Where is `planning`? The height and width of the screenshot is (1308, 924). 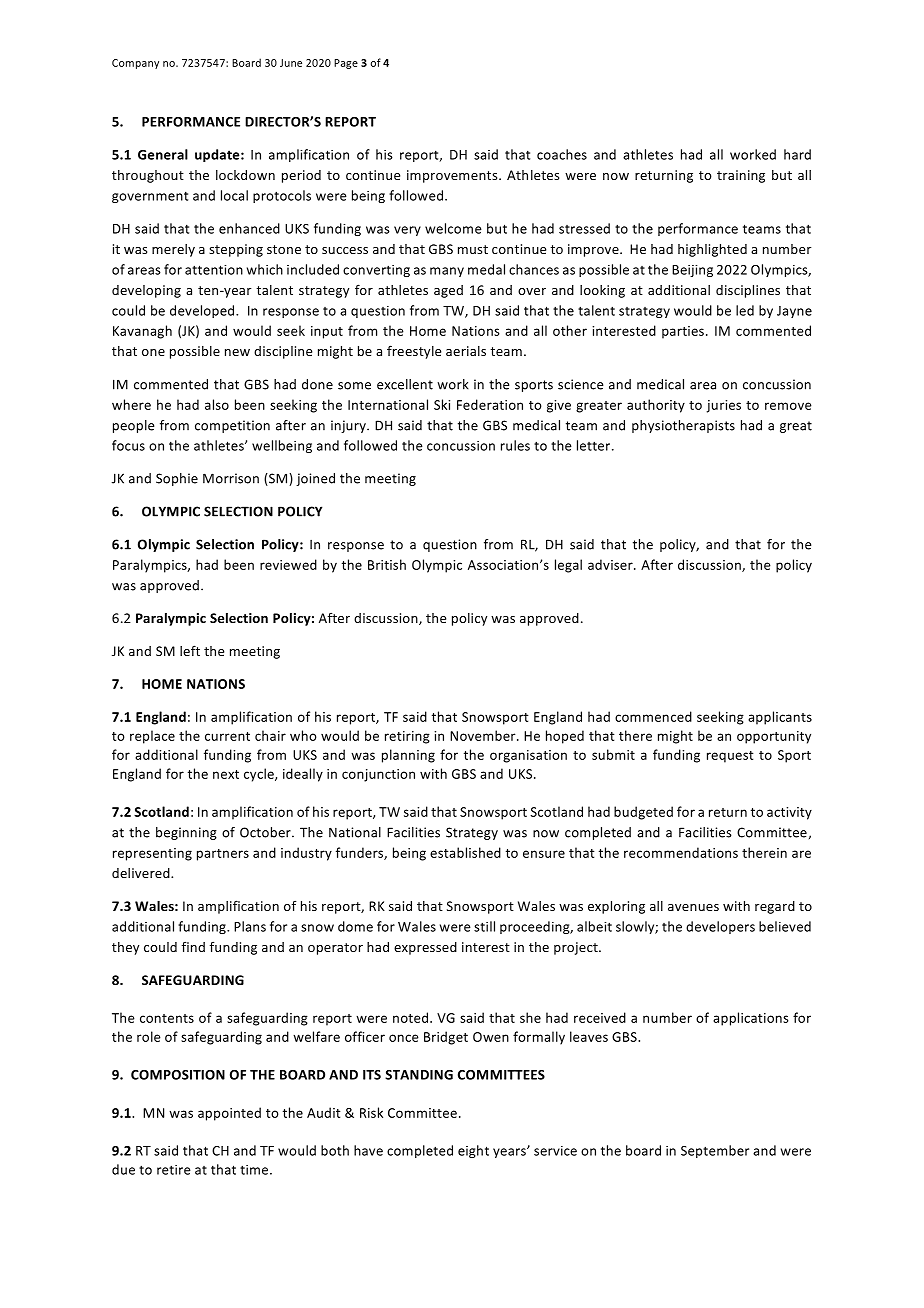
planning is located at coordinates (408, 756).
